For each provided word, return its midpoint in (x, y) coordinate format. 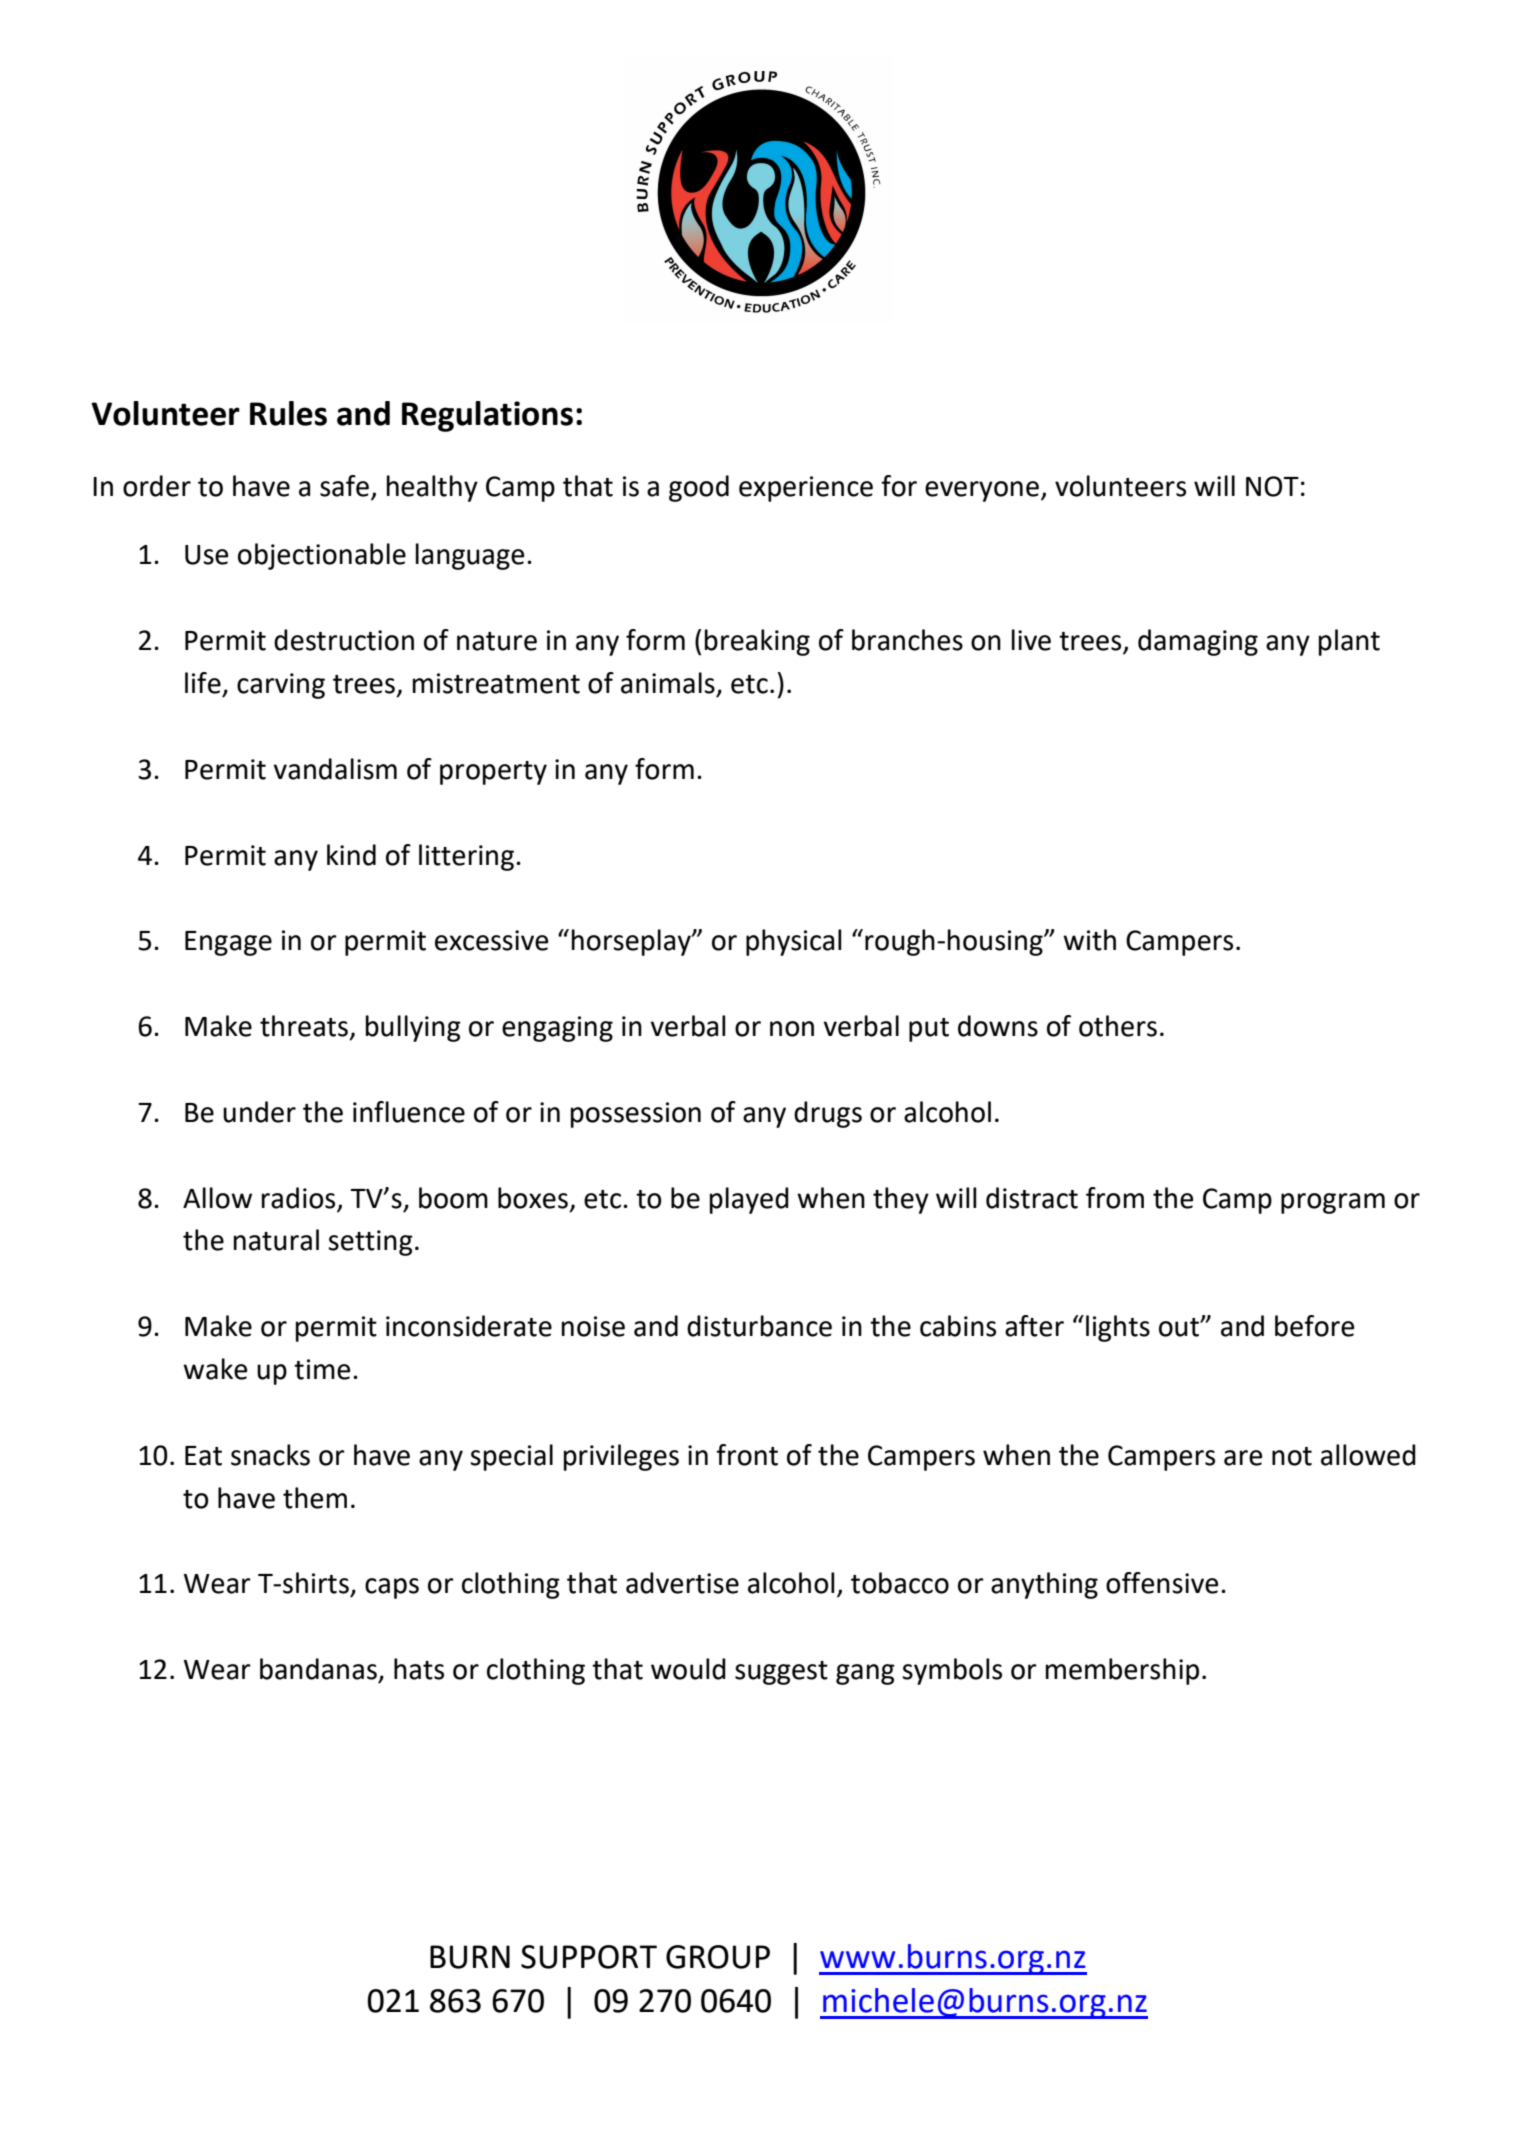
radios (298, 1198)
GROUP (718, 1957)
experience (806, 489)
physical (794, 942)
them (315, 1498)
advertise (682, 1583)
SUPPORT (589, 1957)
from (1115, 1198)
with (1089, 940)
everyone (982, 491)
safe (344, 486)
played (749, 1200)
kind (351, 855)
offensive (1162, 1583)
